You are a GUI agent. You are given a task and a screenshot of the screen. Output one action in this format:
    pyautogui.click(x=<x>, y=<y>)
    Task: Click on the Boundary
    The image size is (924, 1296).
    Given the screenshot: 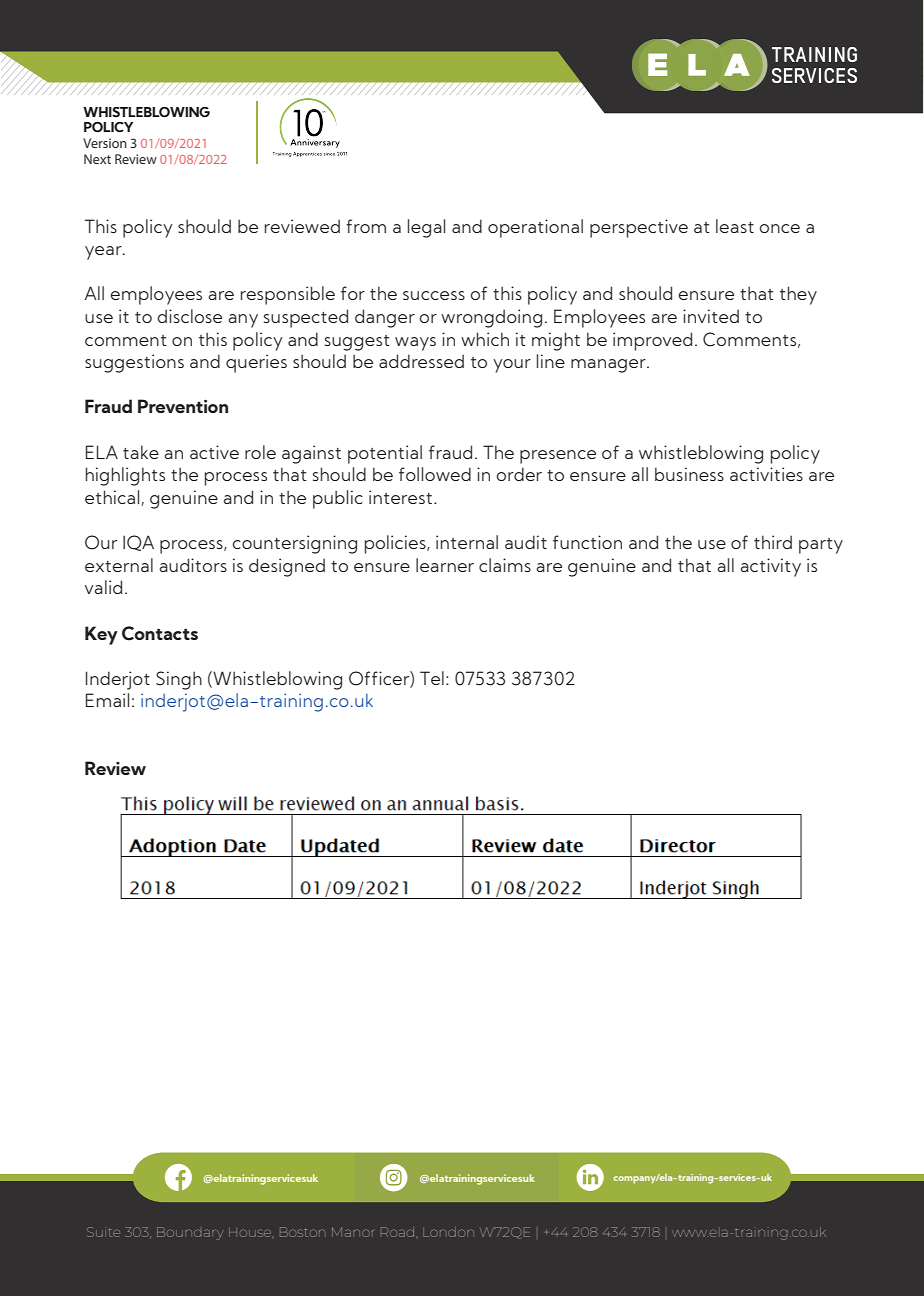 What is the action you would take?
    pyautogui.click(x=190, y=1233)
